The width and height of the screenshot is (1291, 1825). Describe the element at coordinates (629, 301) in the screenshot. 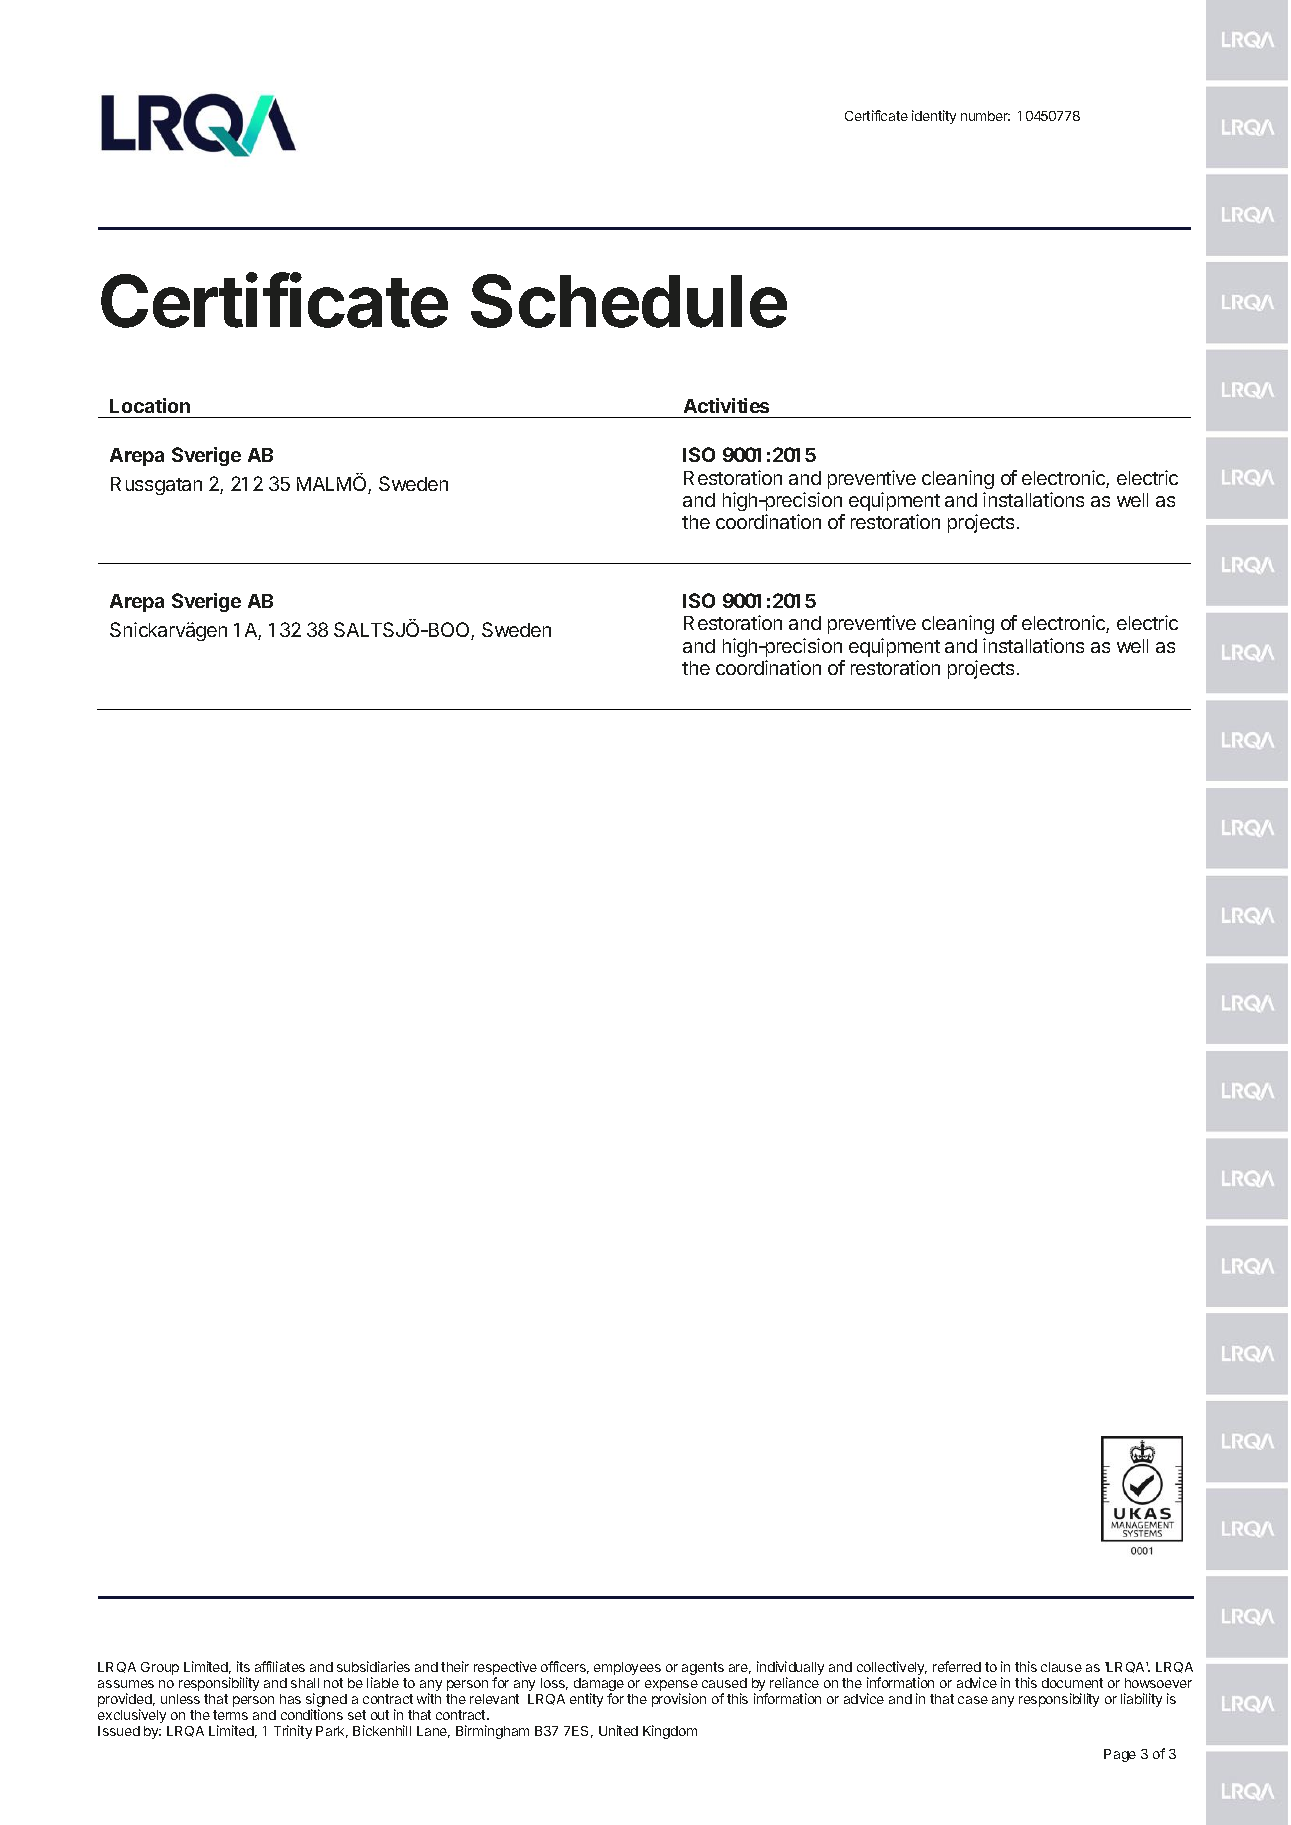

I see `Schedule` at that location.
